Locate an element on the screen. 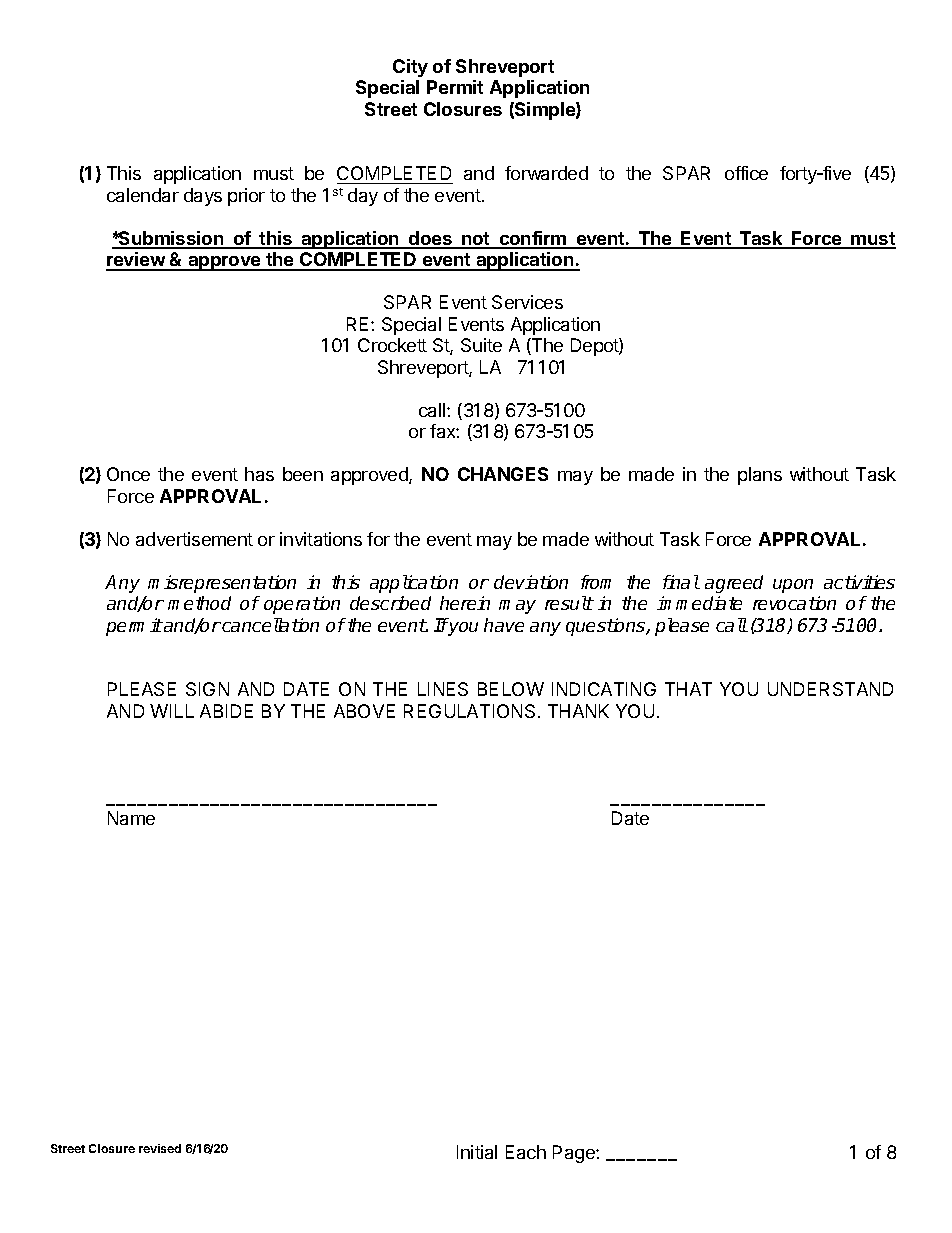  Page is located at coordinates (575, 1154).
